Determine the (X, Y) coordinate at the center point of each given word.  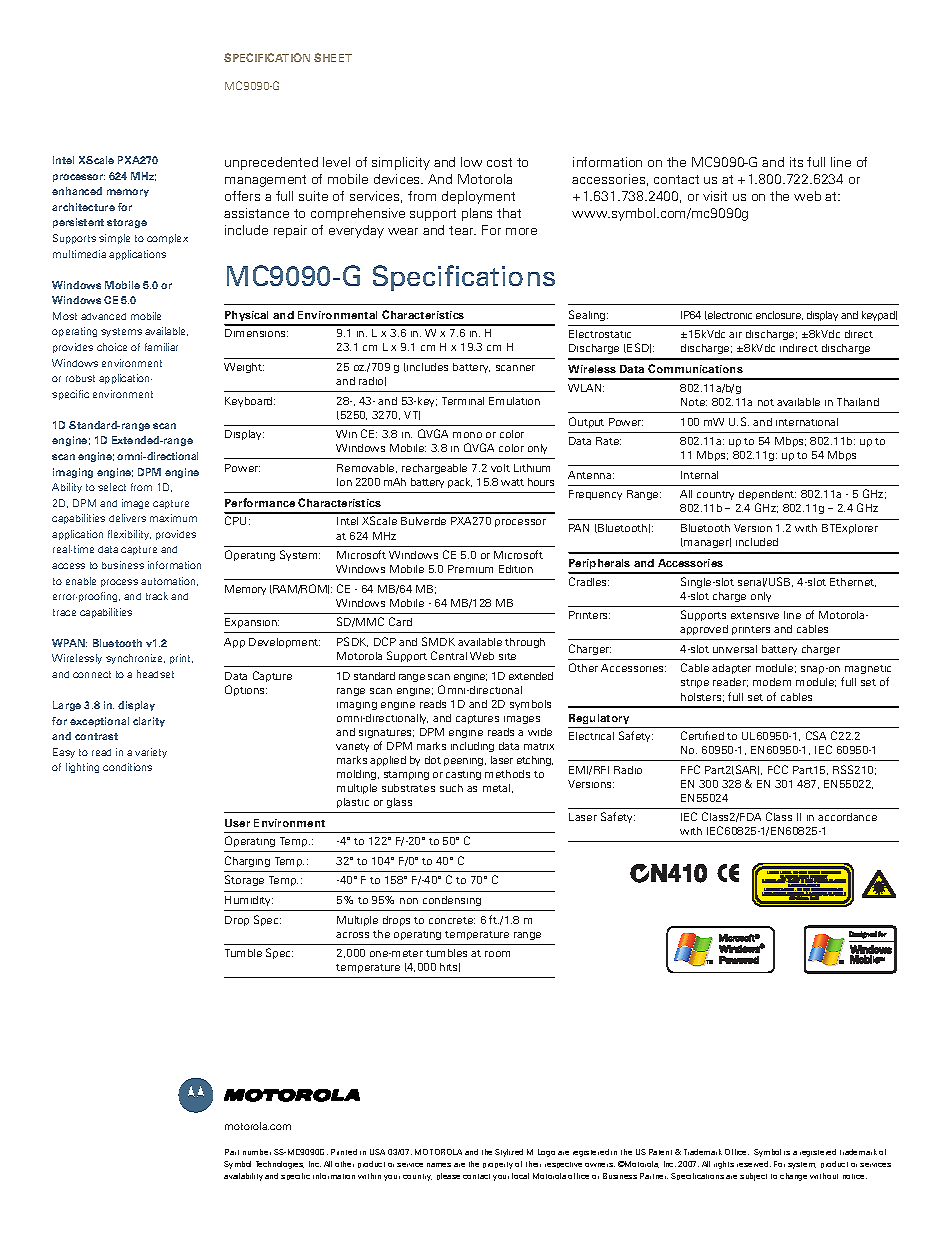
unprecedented (271, 163)
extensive (755, 615)
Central (449, 655)
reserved (754, 1164)
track (157, 596)
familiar (161, 347)
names (439, 1165)
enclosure (779, 315)
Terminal (463, 401)
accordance (847, 817)
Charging (247, 861)
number (257, 1152)
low (471, 162)
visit (715, 196)
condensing (452, 901)
